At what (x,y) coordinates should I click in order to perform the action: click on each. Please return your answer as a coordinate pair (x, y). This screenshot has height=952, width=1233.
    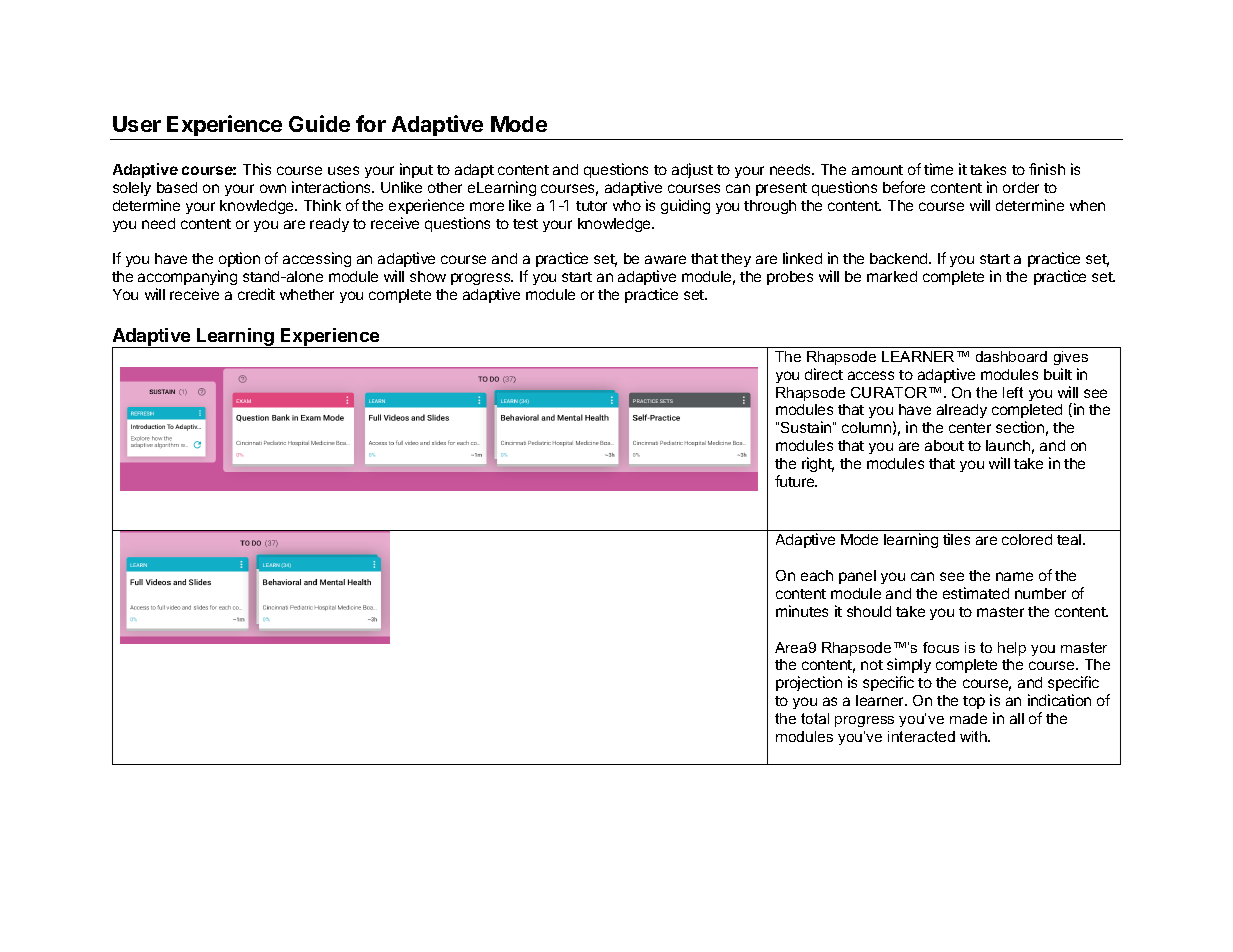
    Looking at the image, I should click on (817, 575).
